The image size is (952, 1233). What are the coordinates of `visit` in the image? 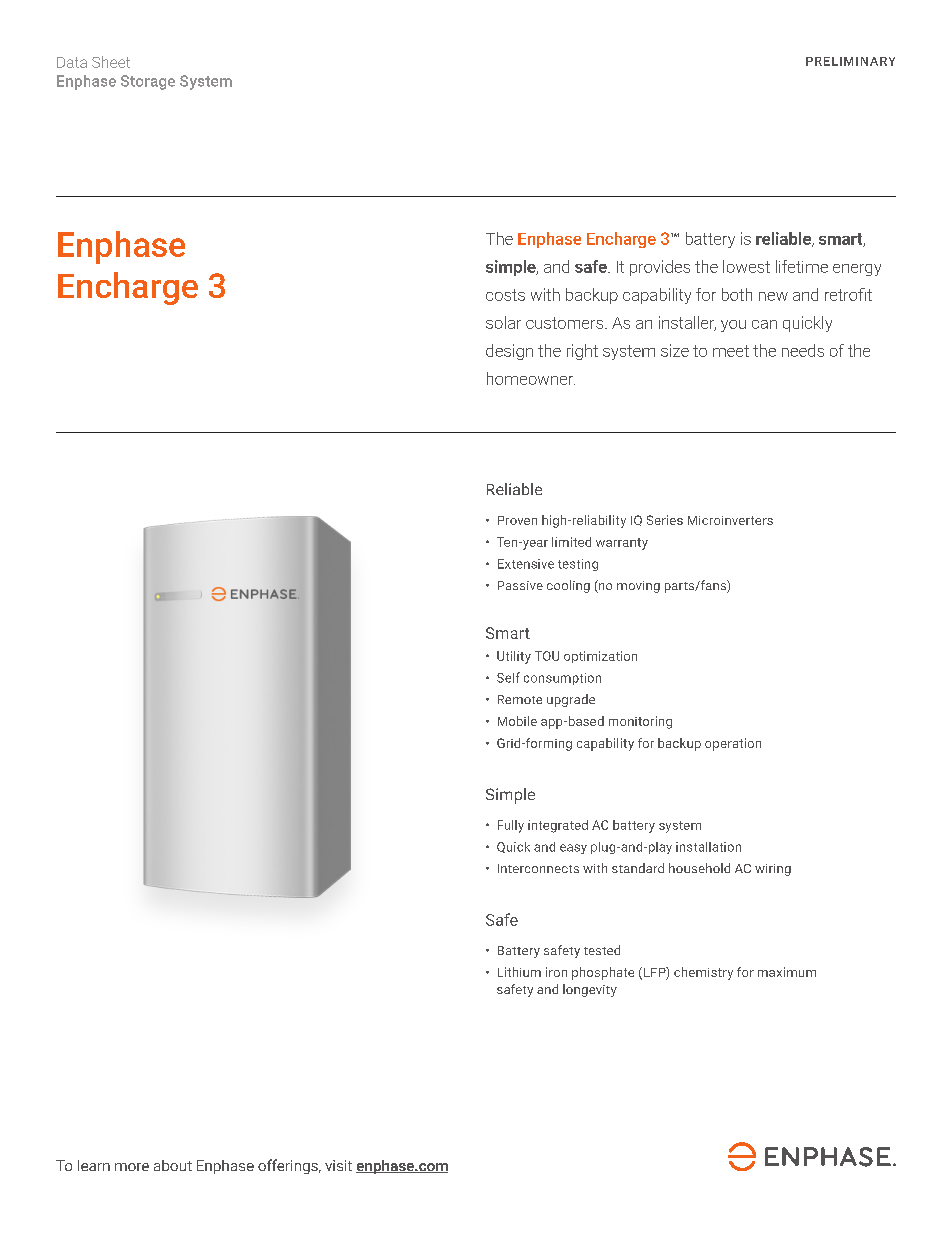 It's located at (338, 1165).
